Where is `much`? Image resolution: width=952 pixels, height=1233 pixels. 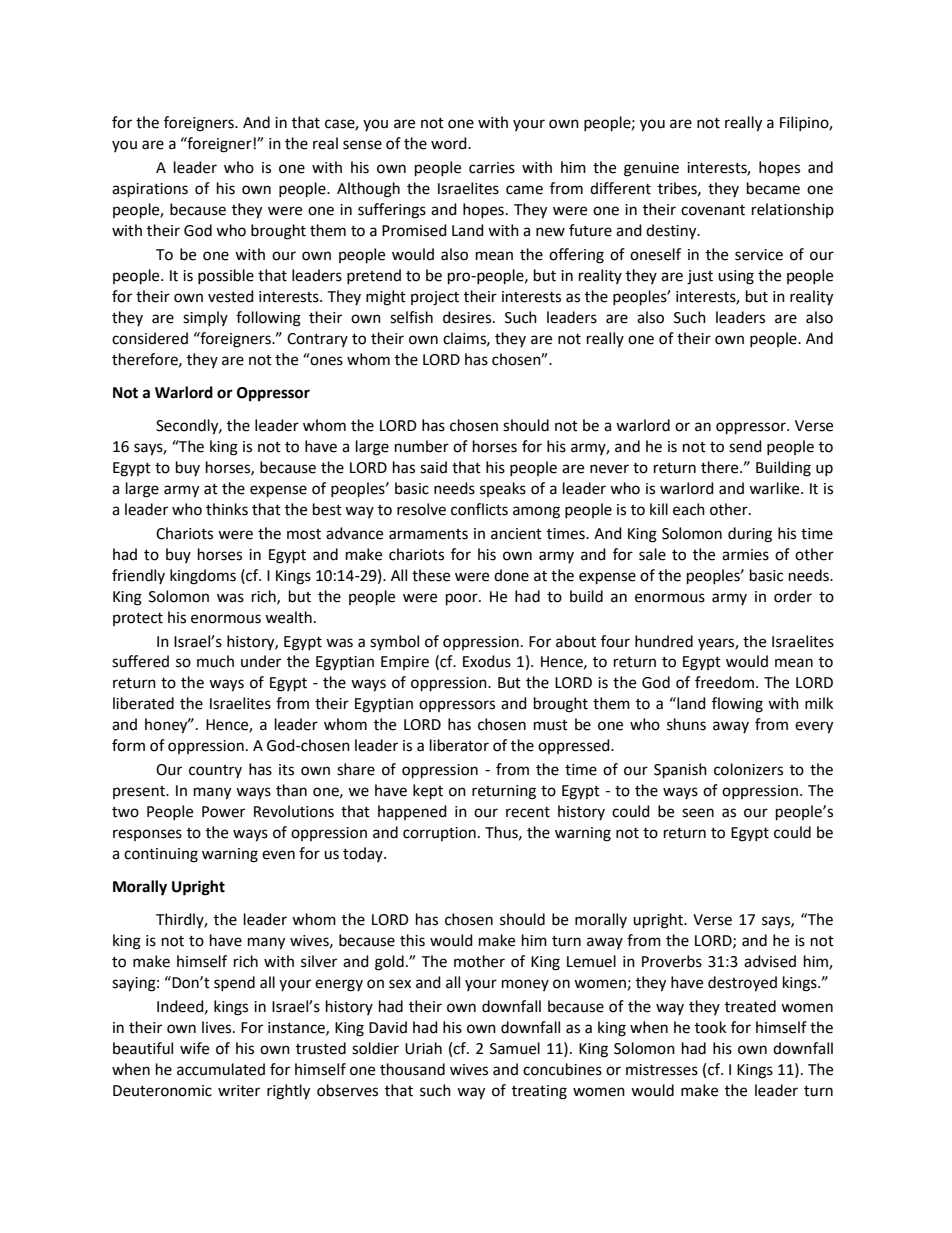
much is located at coordinates (215, 661).
